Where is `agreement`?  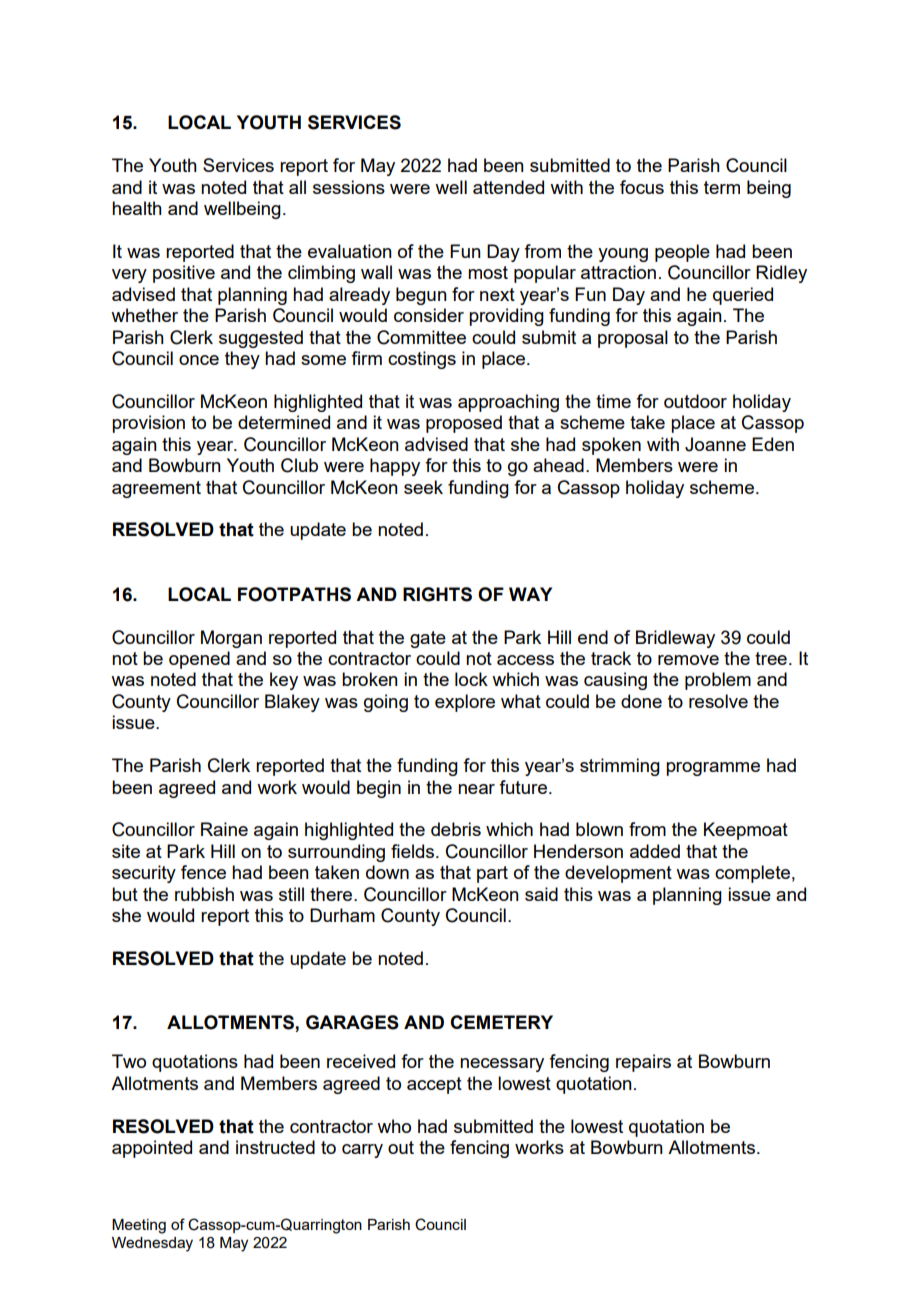 agreement is located at coordinates (156, 489).
